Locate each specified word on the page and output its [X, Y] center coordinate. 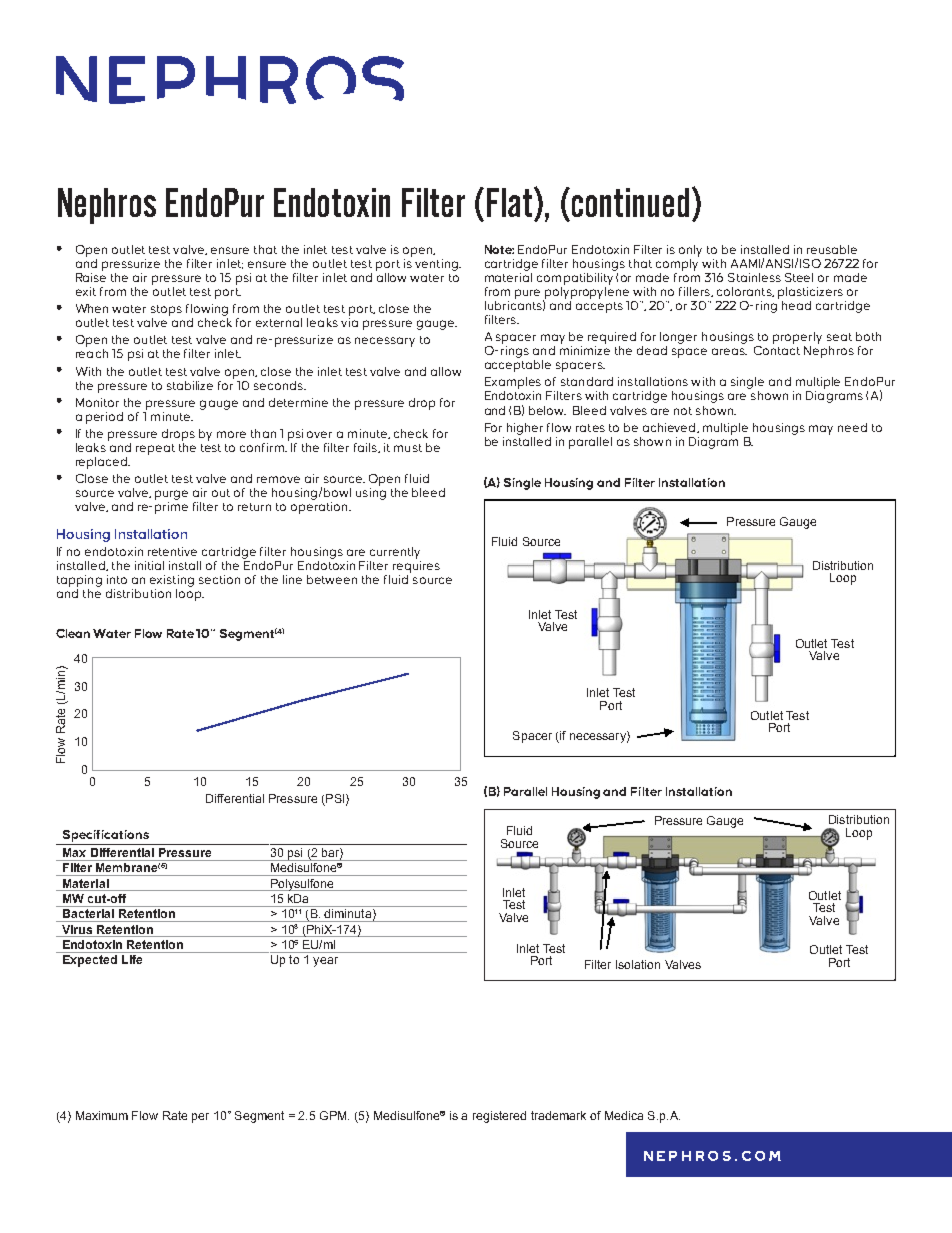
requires [416, 567]
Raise [91, 277]
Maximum [102, 1115]
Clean [73, 633]
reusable [832, 249]
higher [525, 429]
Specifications [106, 836]
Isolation [638, 964]
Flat [511, 202]
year [325, 962]
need [852, 427]
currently [395, 553]
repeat [155, 449]
